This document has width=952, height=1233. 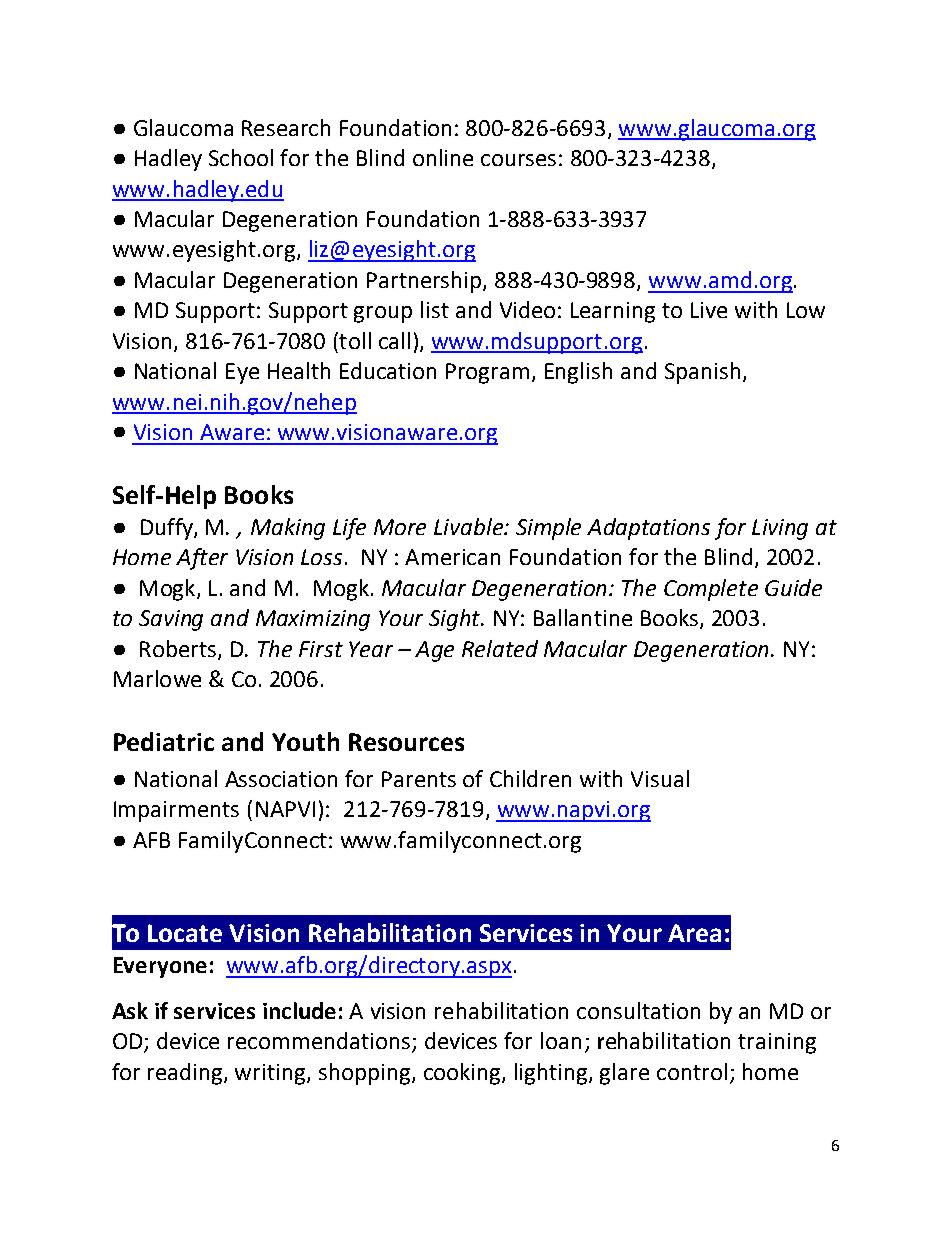 I want to click on reading, so click(x=186, y=1074).
